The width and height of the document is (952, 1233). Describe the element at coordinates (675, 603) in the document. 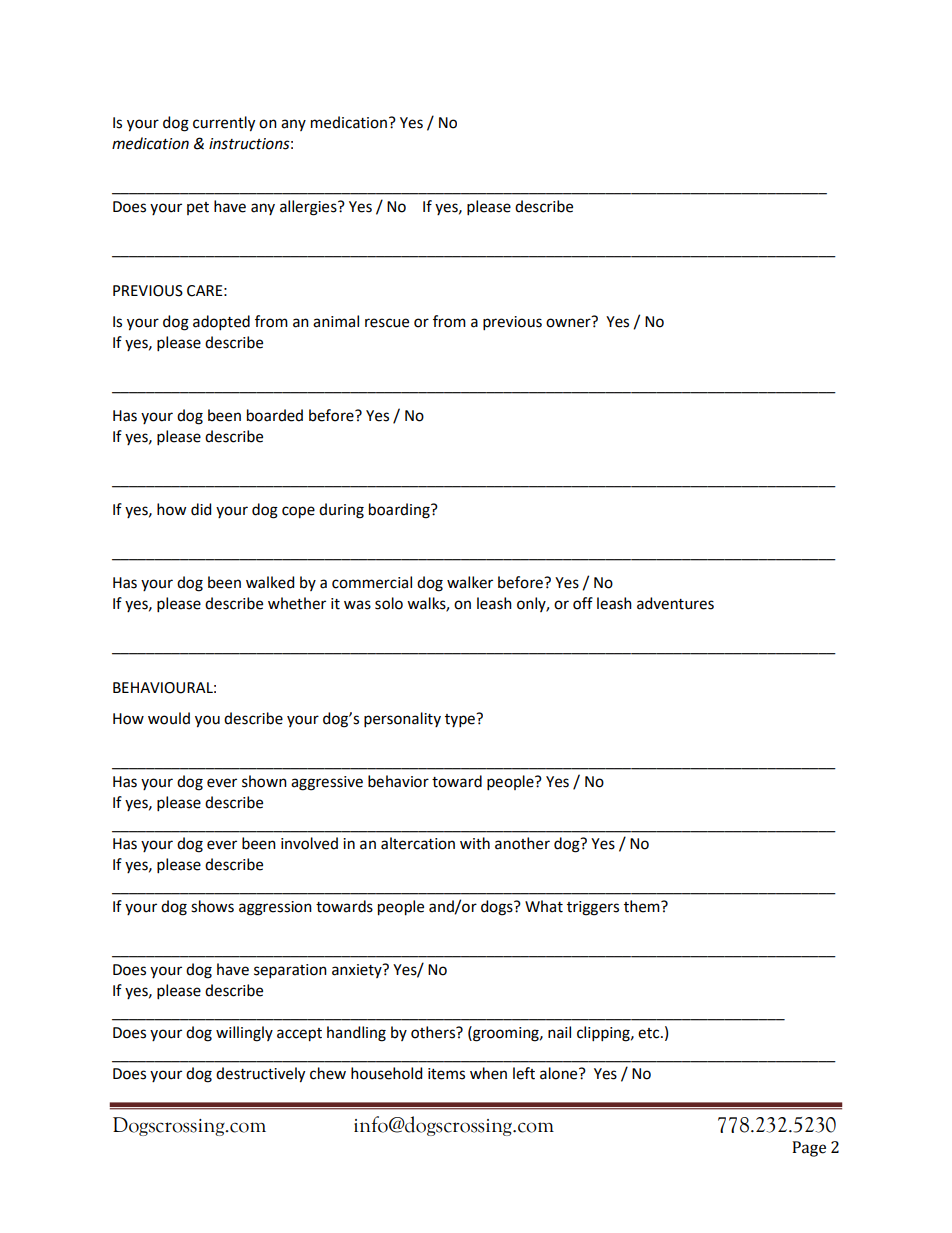

I see `adventures` at that location.
